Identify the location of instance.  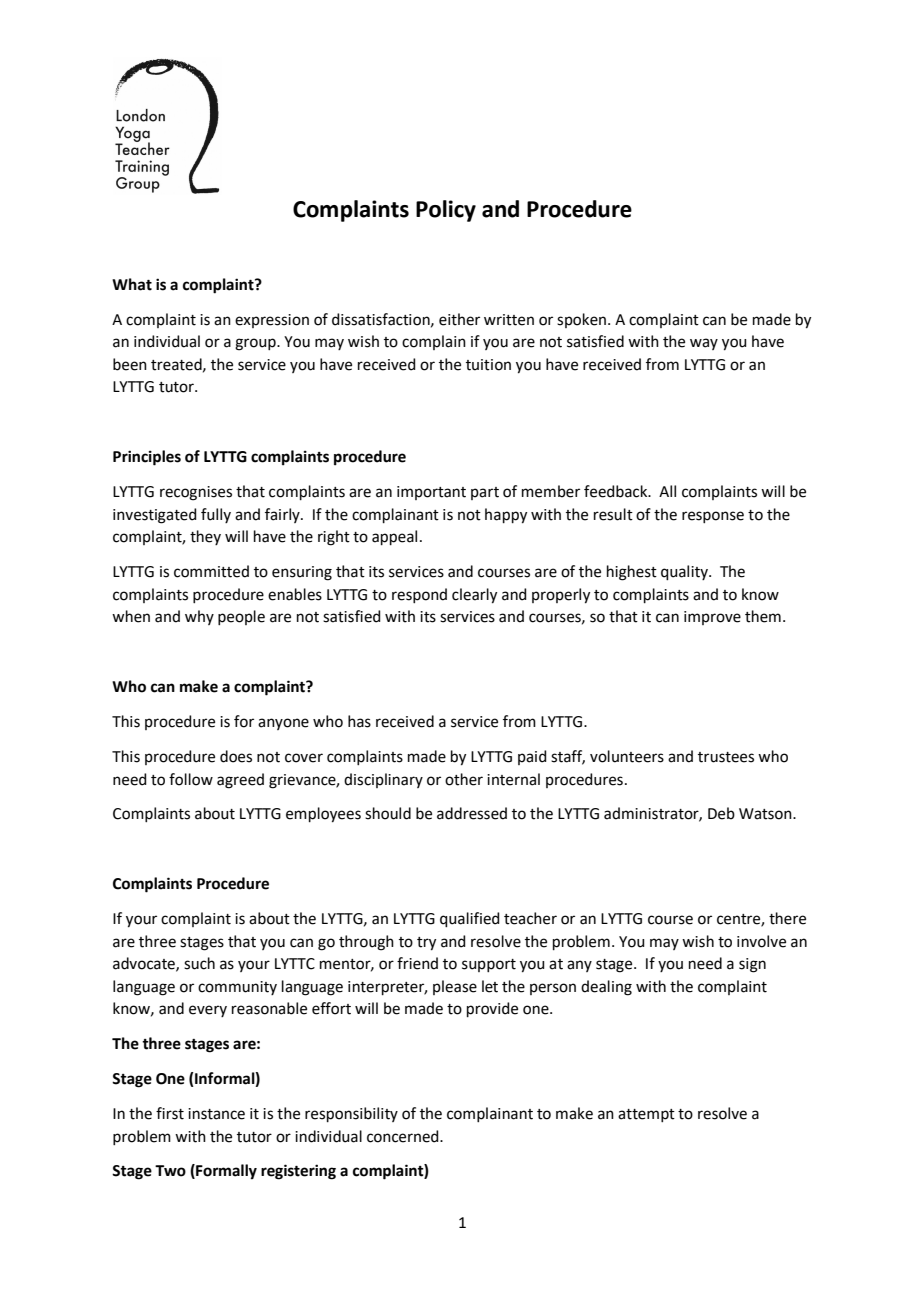
(216, 1114).
